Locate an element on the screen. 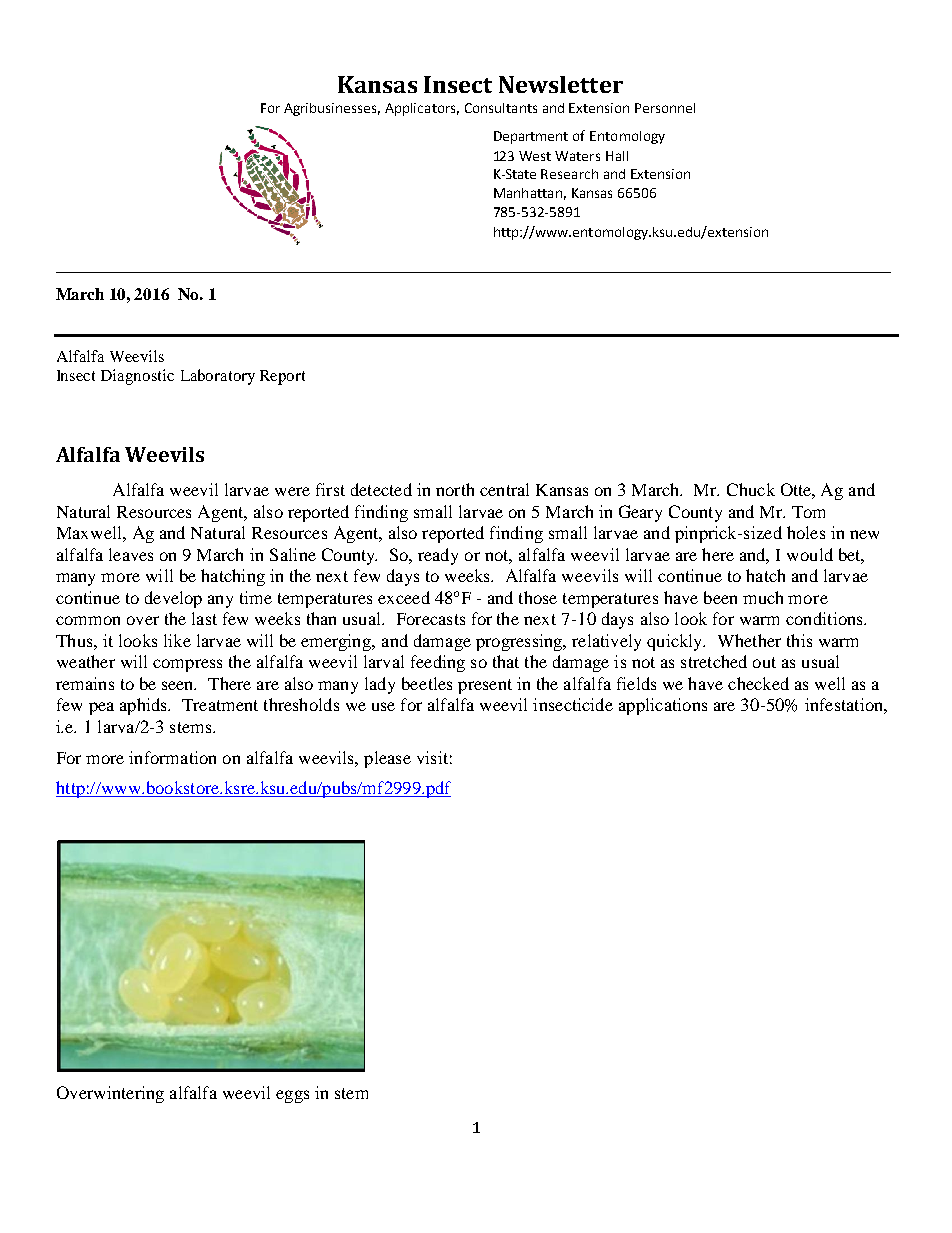  been is located at coordinates (720, 597).
